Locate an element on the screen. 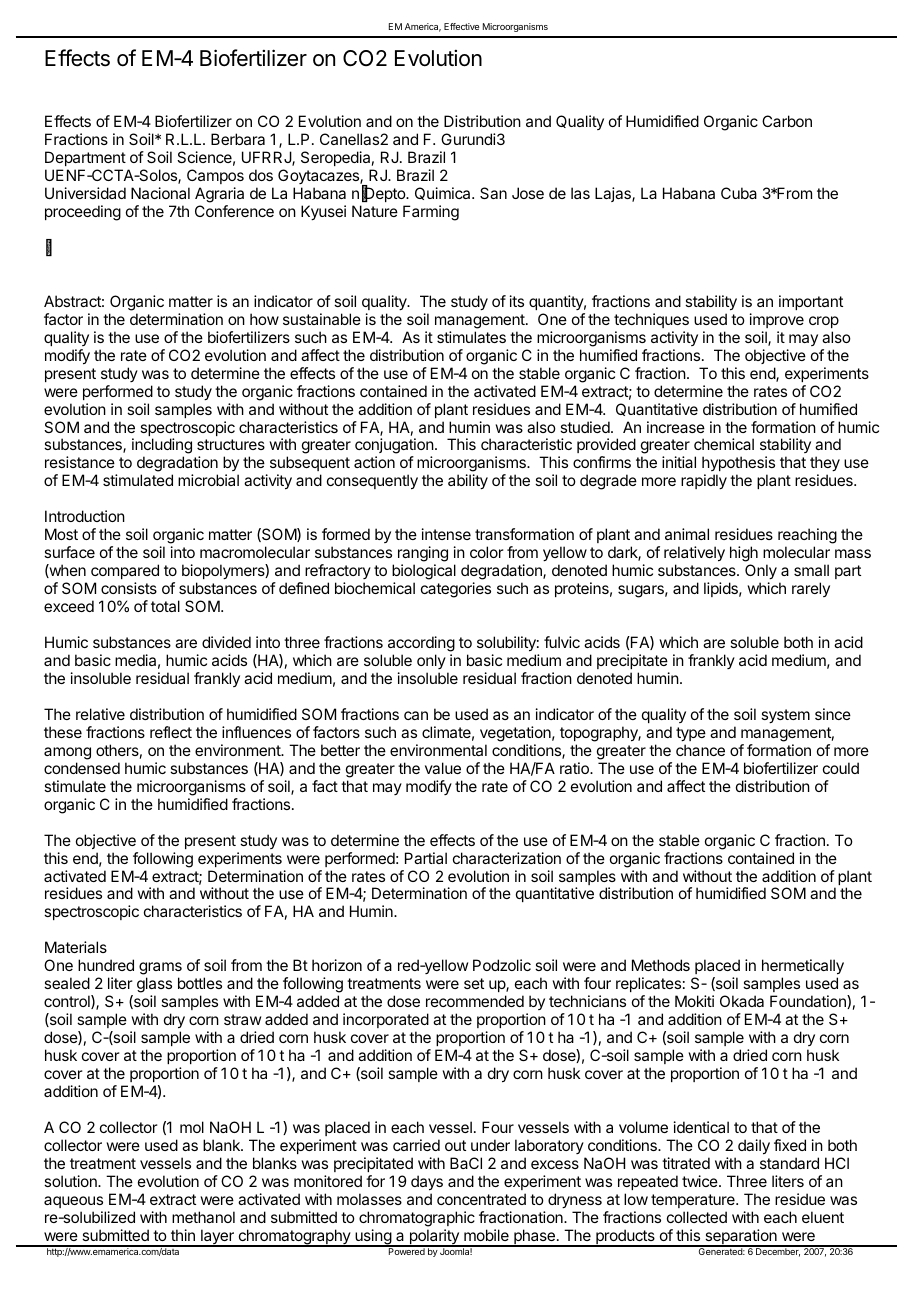  Effective is located at coordinates (461, 26).
